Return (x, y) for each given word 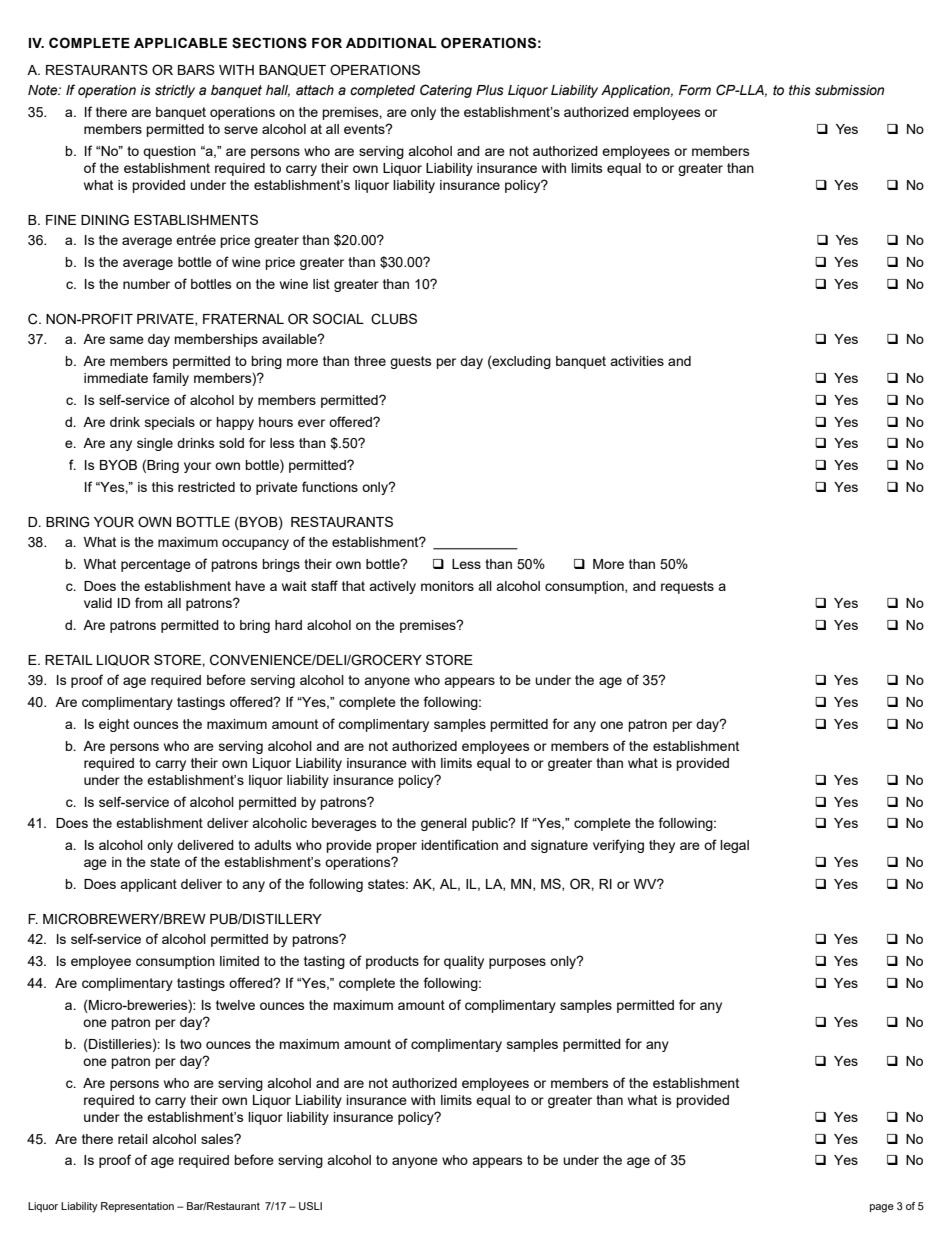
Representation (137, 1207)
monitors (447, 586)
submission (849, 90)
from (149, 602)
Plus (490, 90)
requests (687, 587)
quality (464, 962)
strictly (175, 91)
